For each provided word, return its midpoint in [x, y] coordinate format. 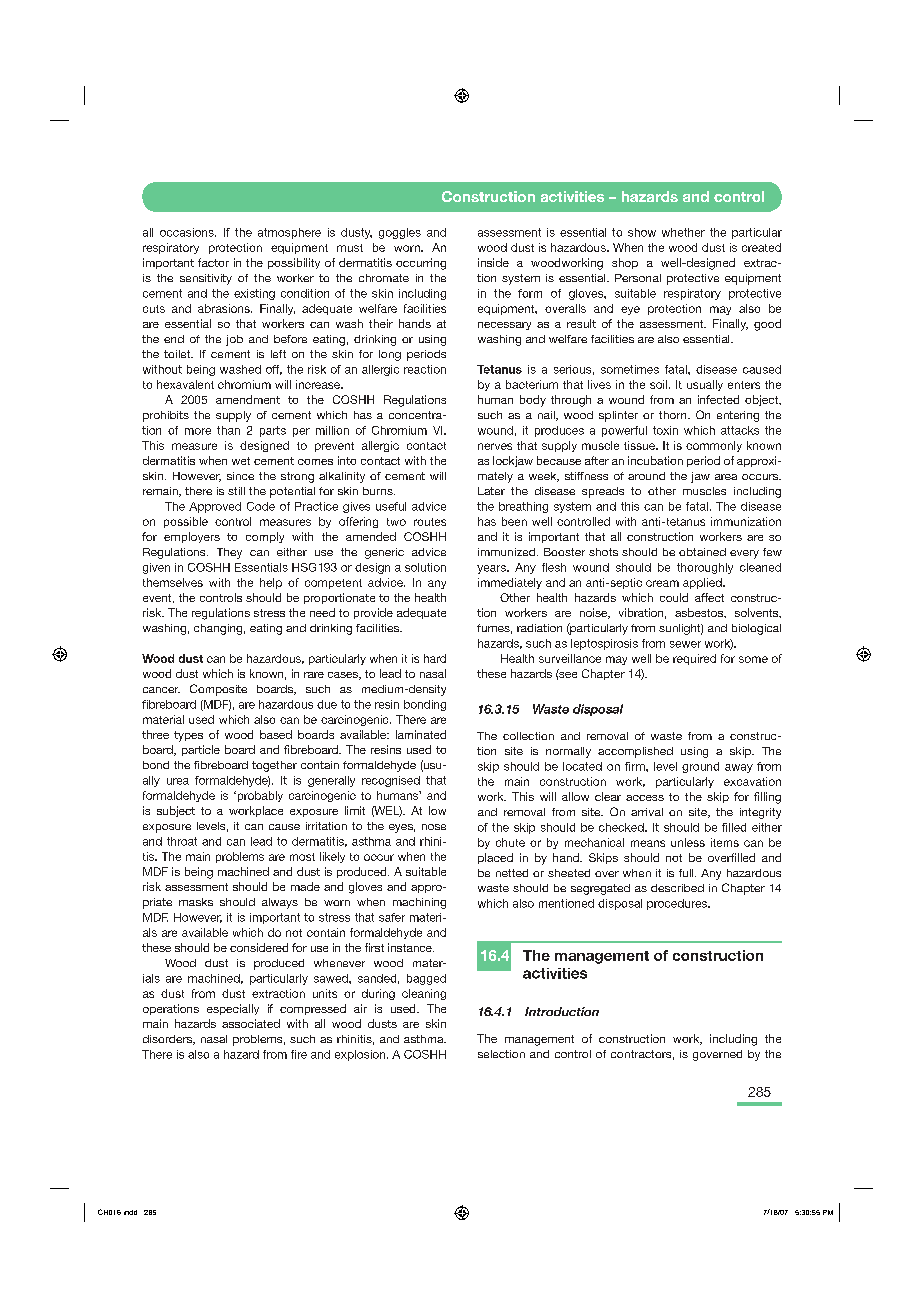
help [271, 583]
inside [493, 262]
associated [251, 1023]
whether [683, 232]
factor [213, 262]
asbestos [700, 613]
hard [435, 658]
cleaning [424, 994]
